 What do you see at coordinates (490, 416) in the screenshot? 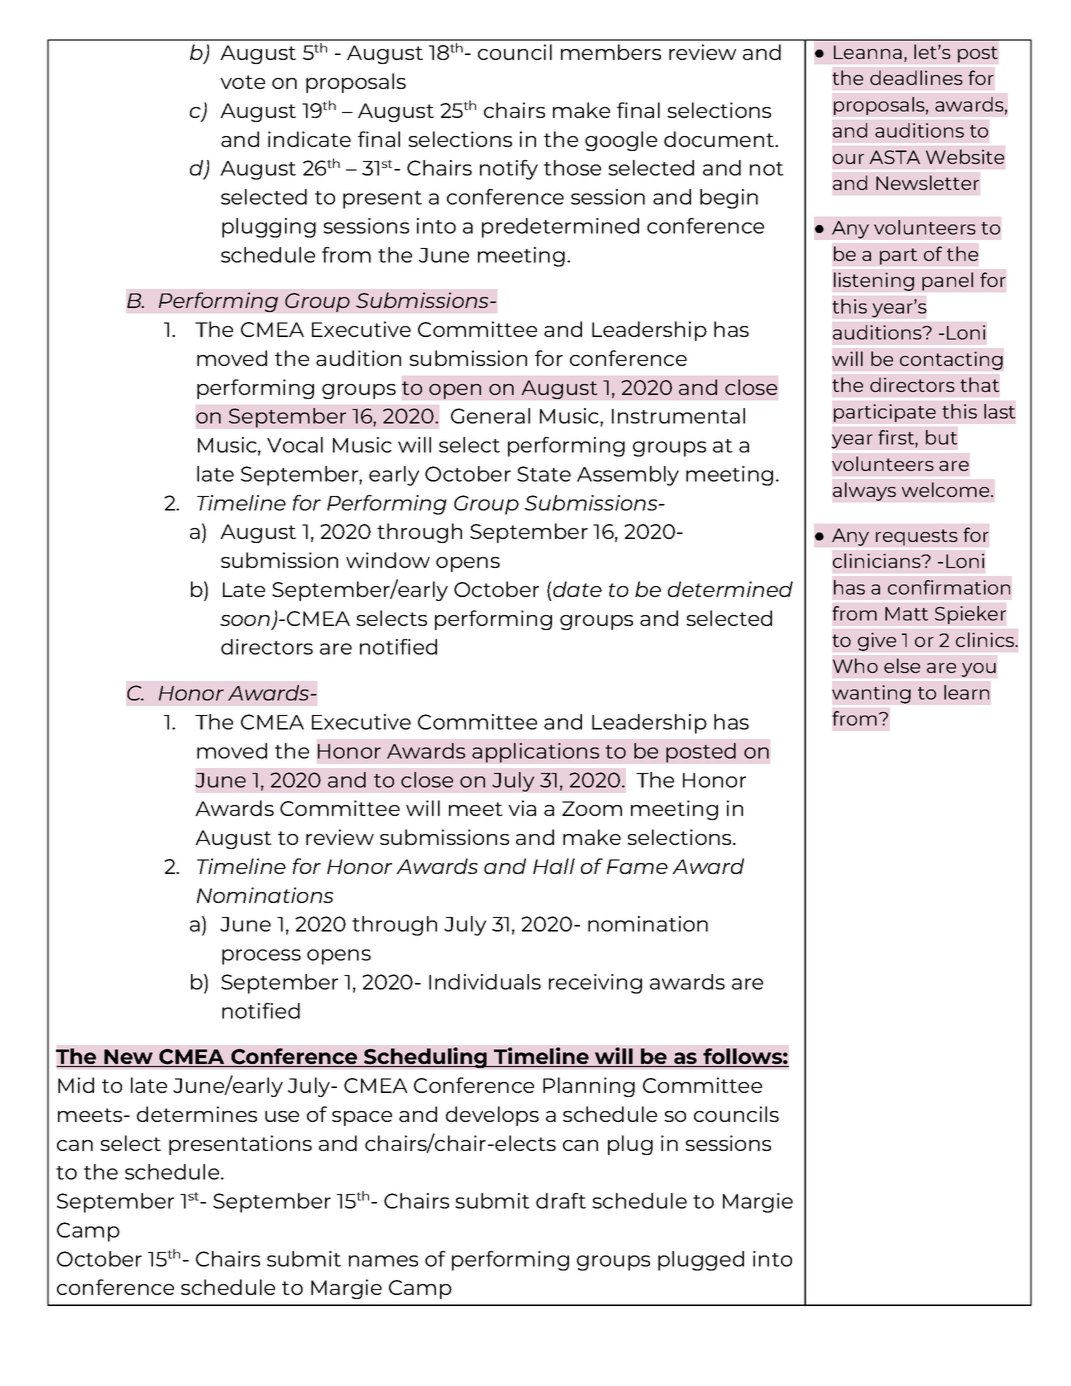
I see `General` at bounding box center [490, 416].
